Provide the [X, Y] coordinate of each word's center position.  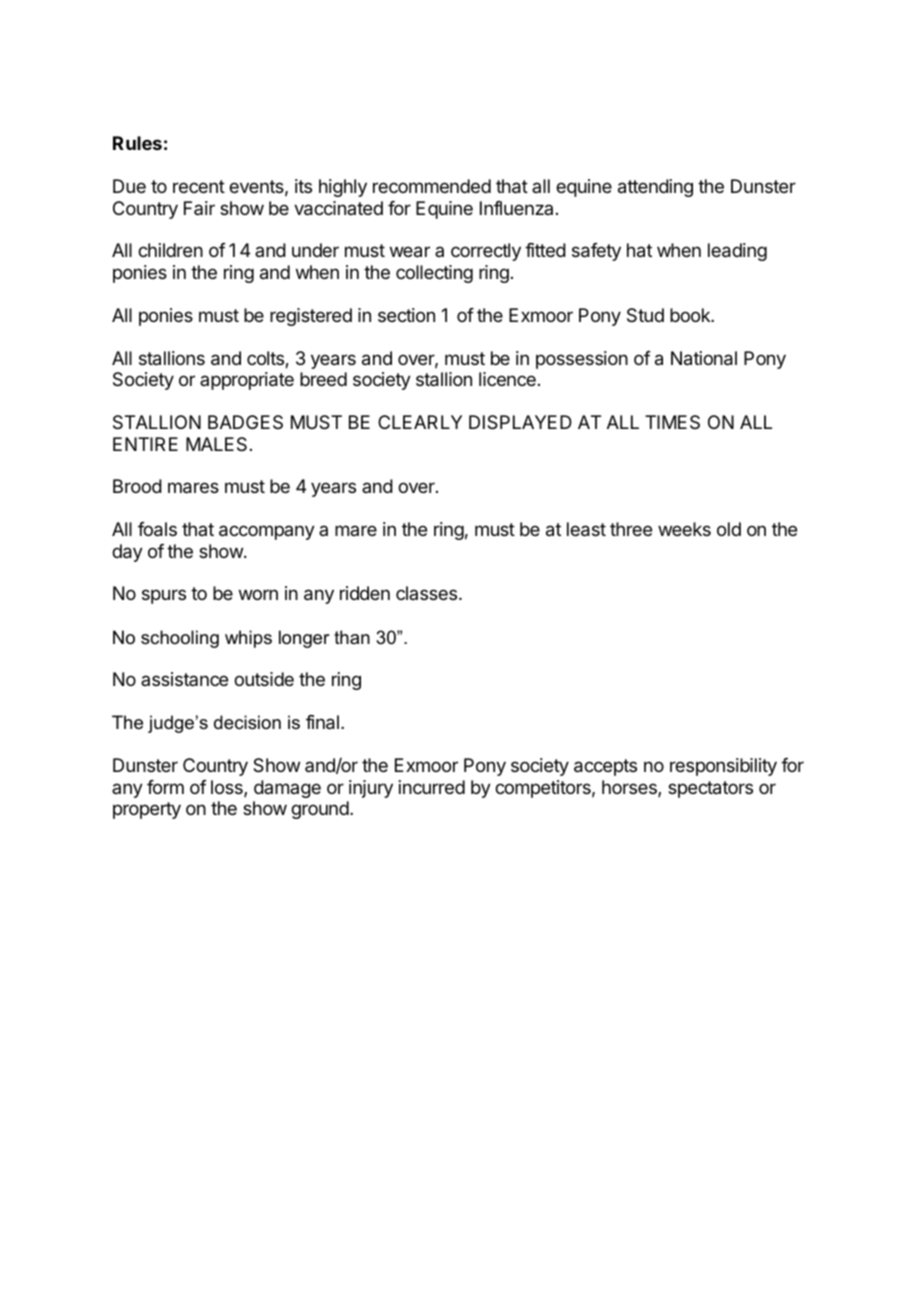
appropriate [247, 381]
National [704, 358]
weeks [684, 529]
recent [199, 186]
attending [655, 188]
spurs [164, 596]
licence [507, 379]
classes [428, 593]
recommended [432, 186]
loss [228, 788]
